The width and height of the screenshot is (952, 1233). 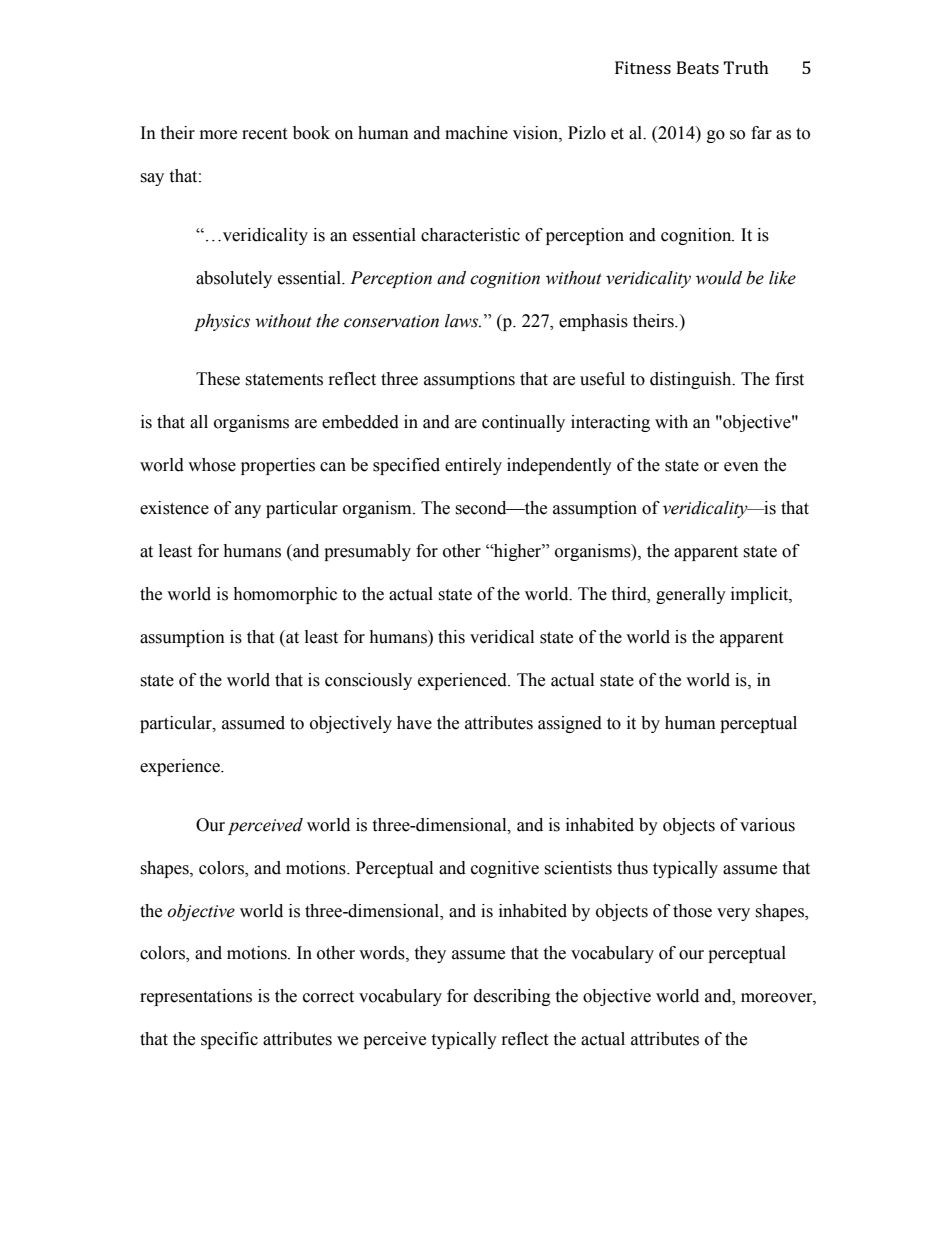 What do you see at coordinates (414, 723) in the screenshot?
I see `have` at bounding box center [414, 723].
